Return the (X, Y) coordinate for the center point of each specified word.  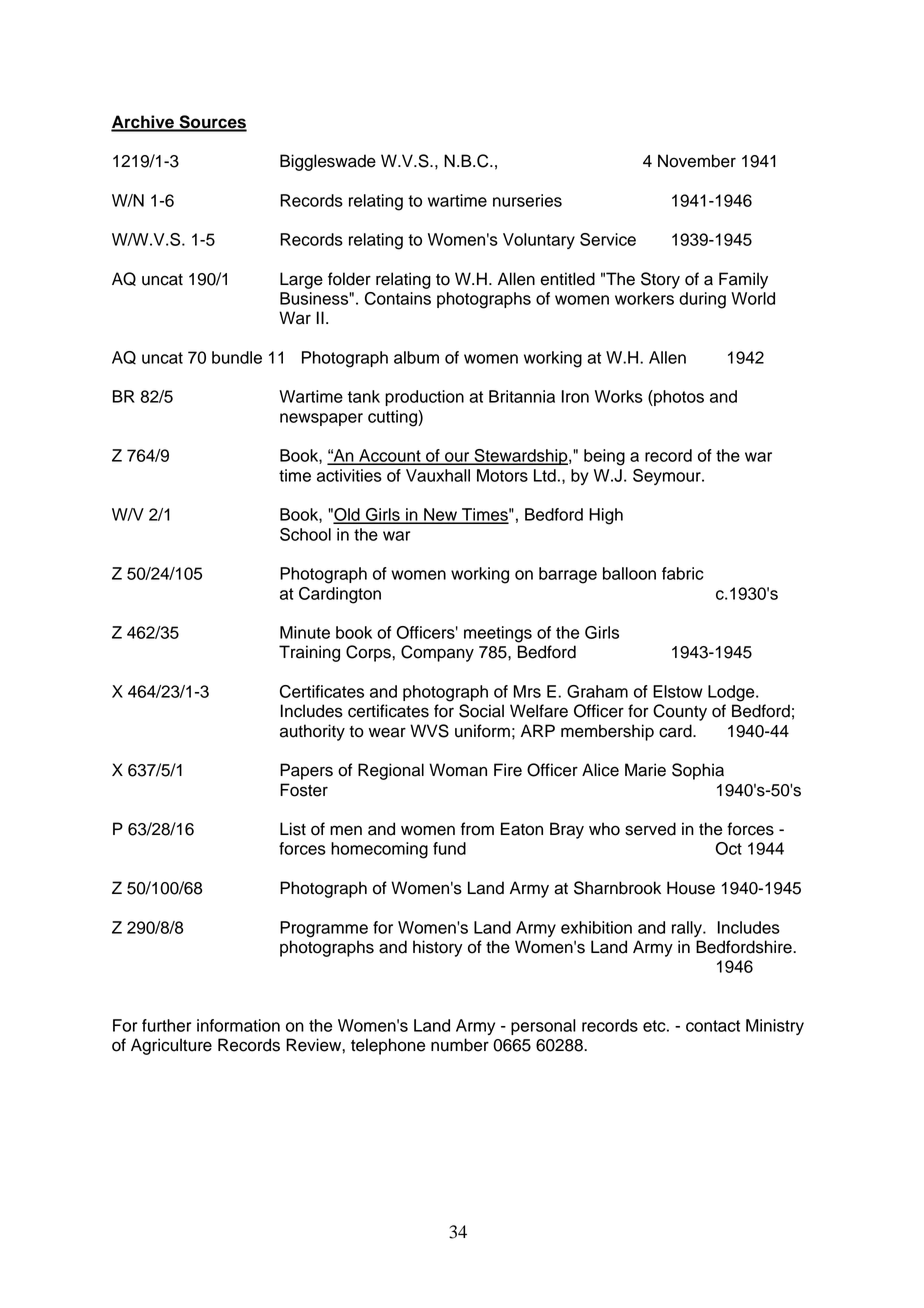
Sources (212, 123)
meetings (498, 634)
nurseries (527, 200)
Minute (305, 632)
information (238, 1025)
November (697, 161)
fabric (683, 573)
